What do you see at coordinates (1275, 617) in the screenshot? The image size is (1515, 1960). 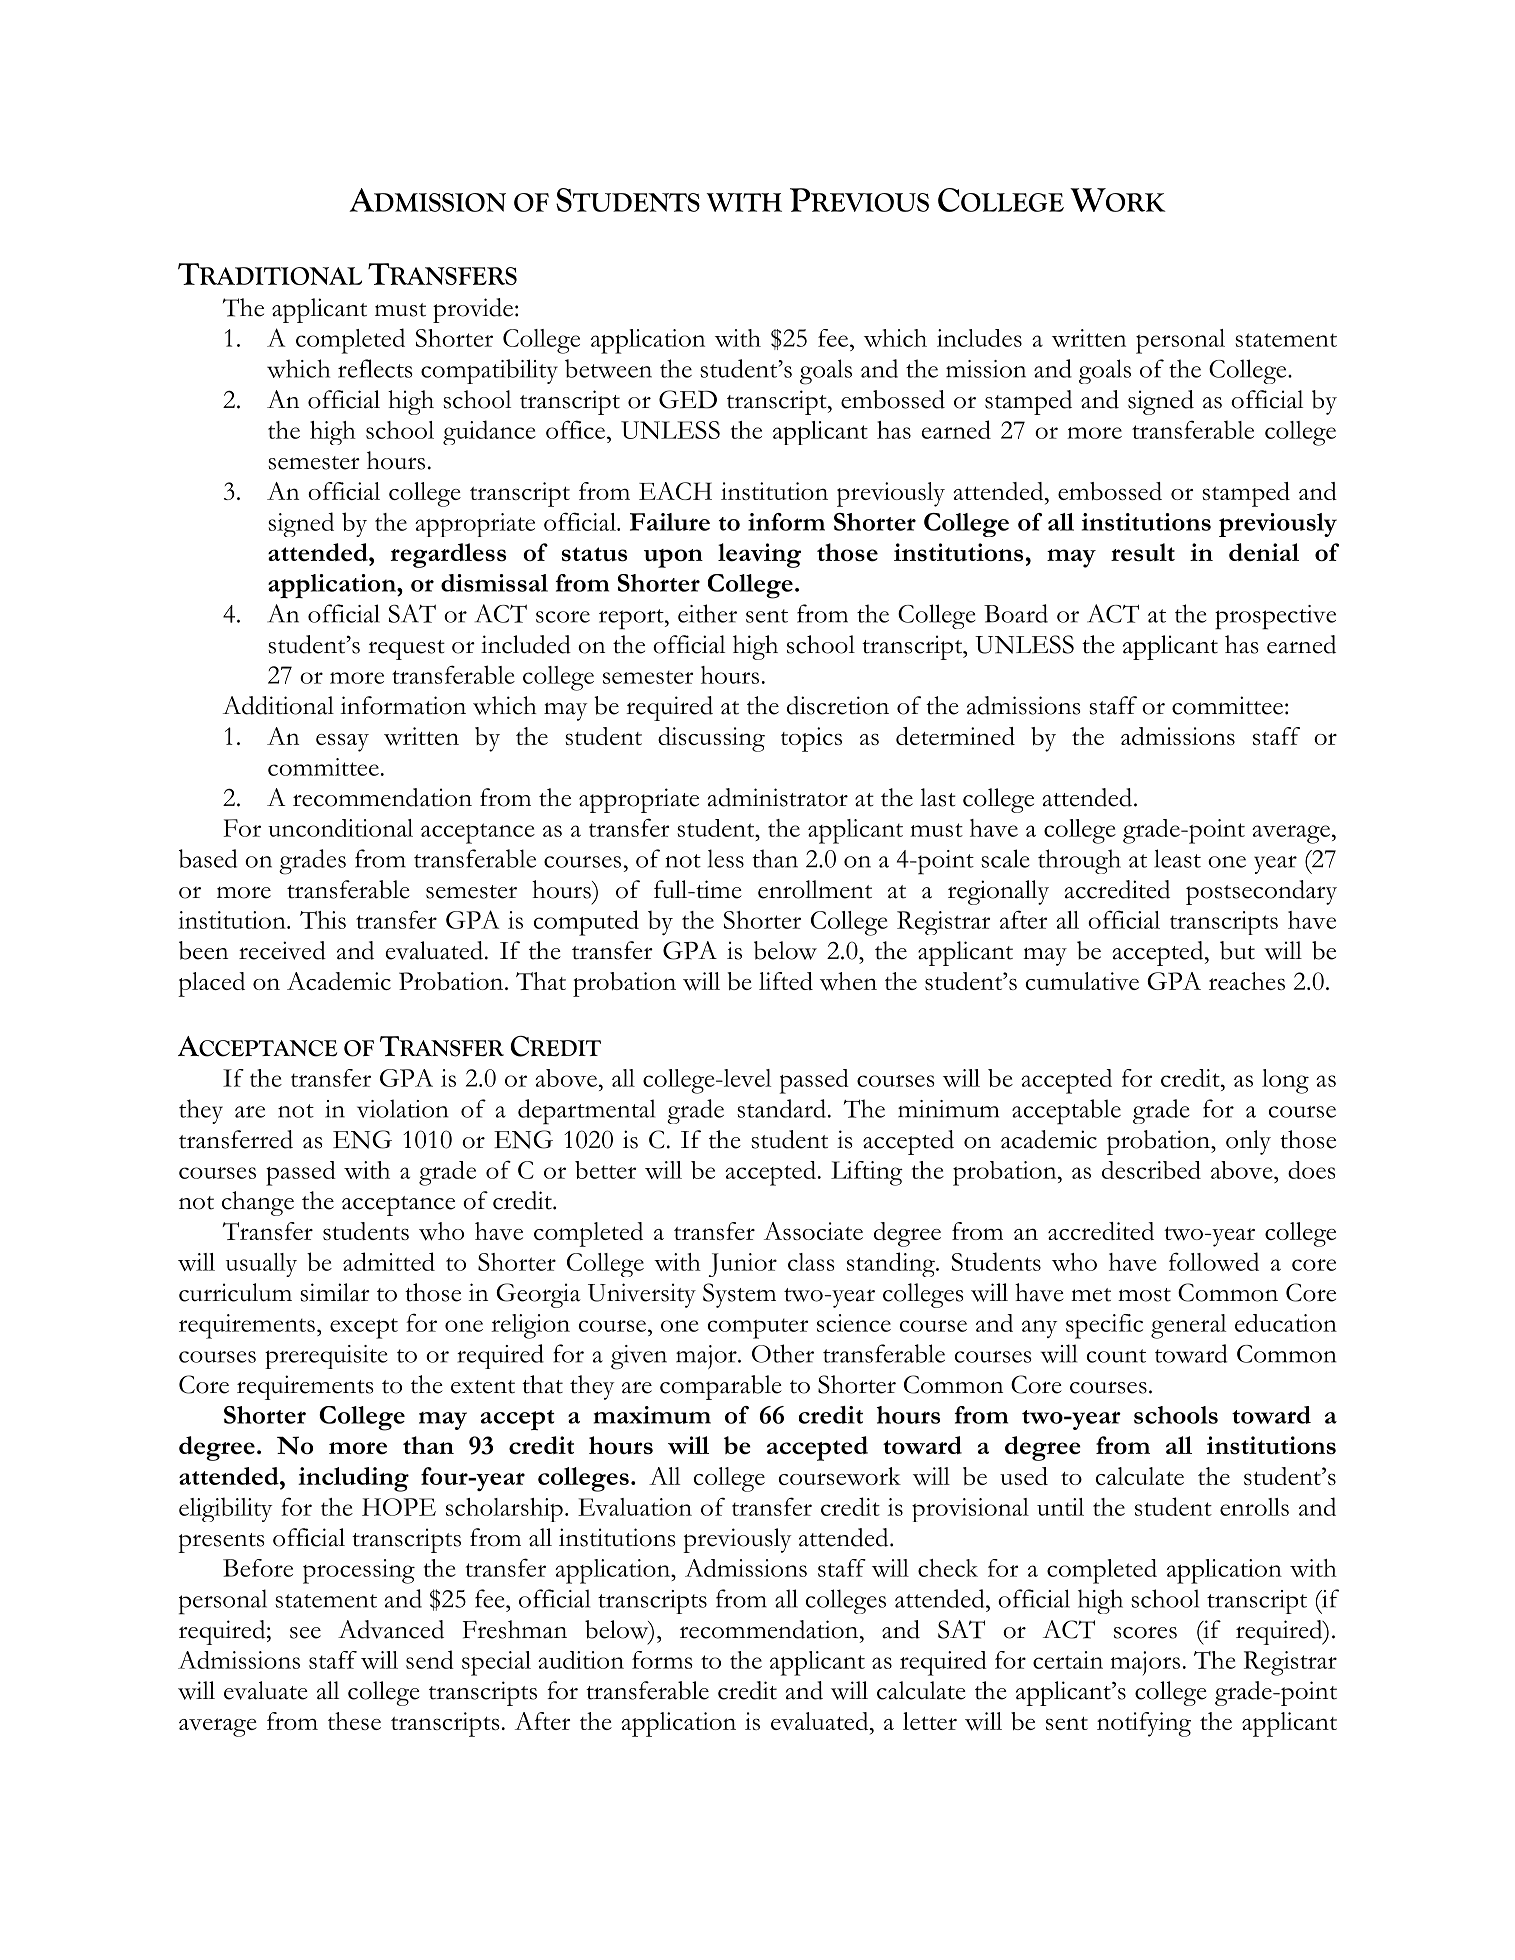 I see `prospective` at bounding box center [1275, 617].
